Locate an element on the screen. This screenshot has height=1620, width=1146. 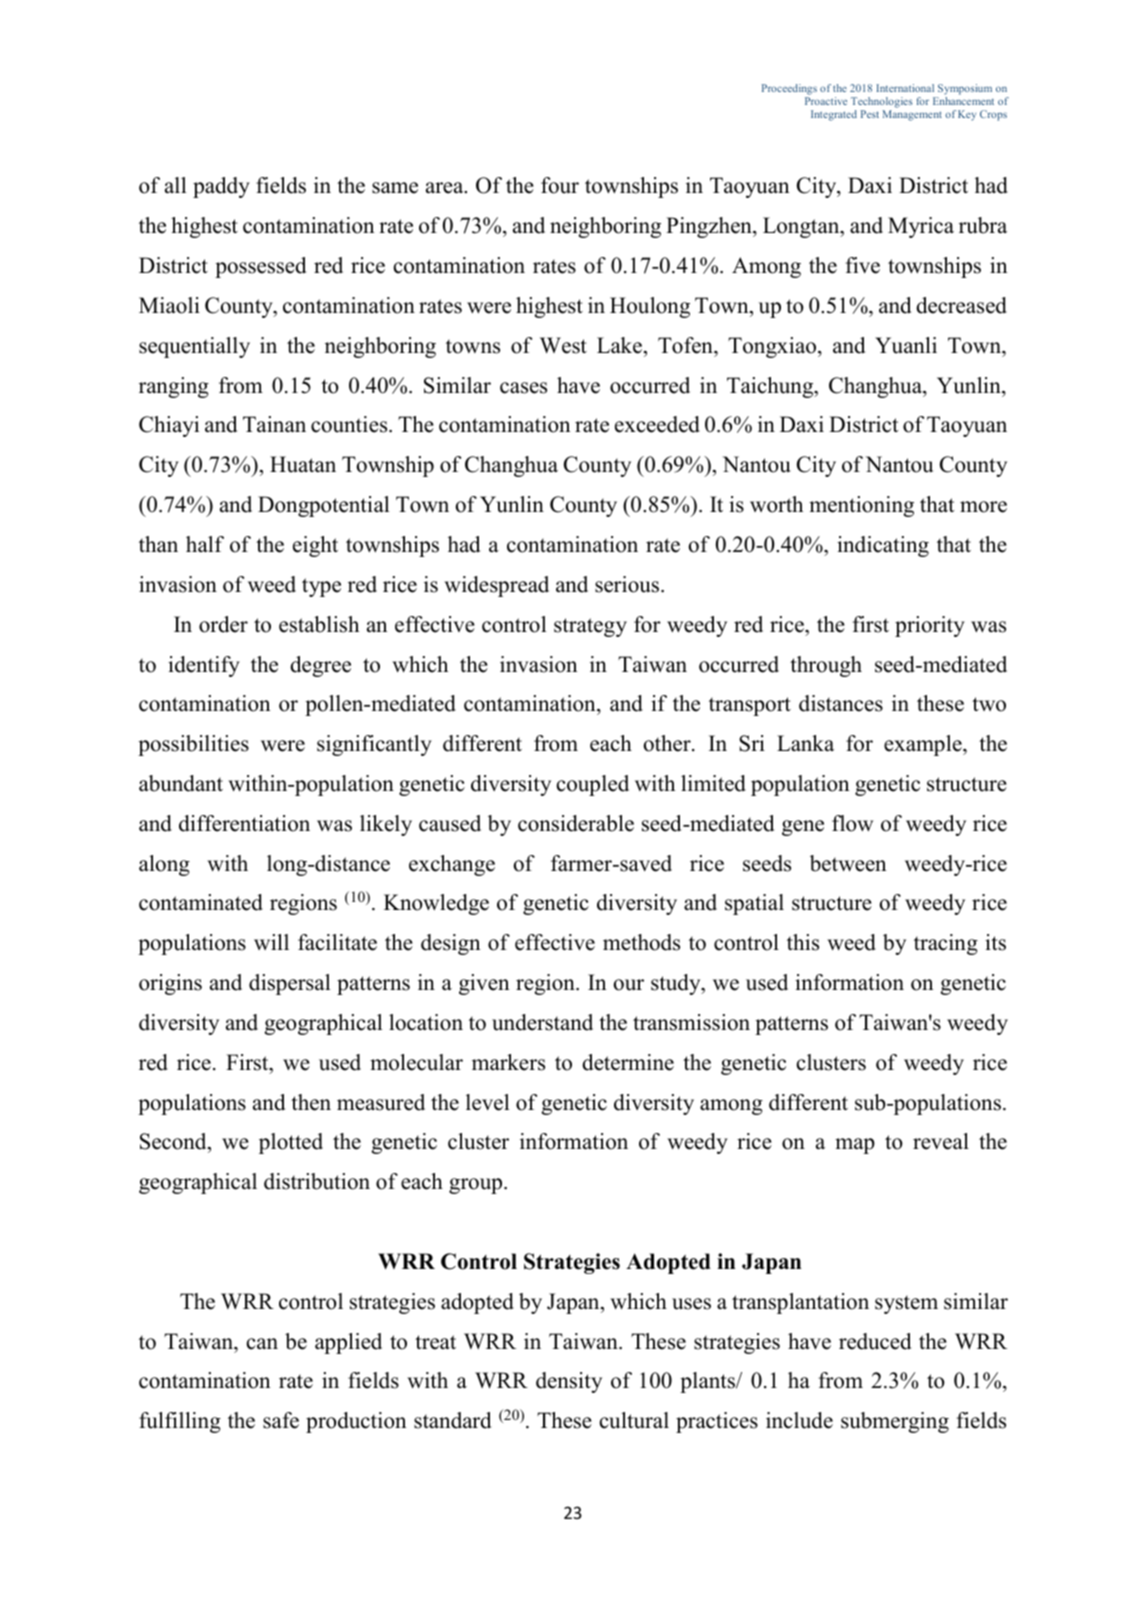
example is located at coordinates (924, 745).
